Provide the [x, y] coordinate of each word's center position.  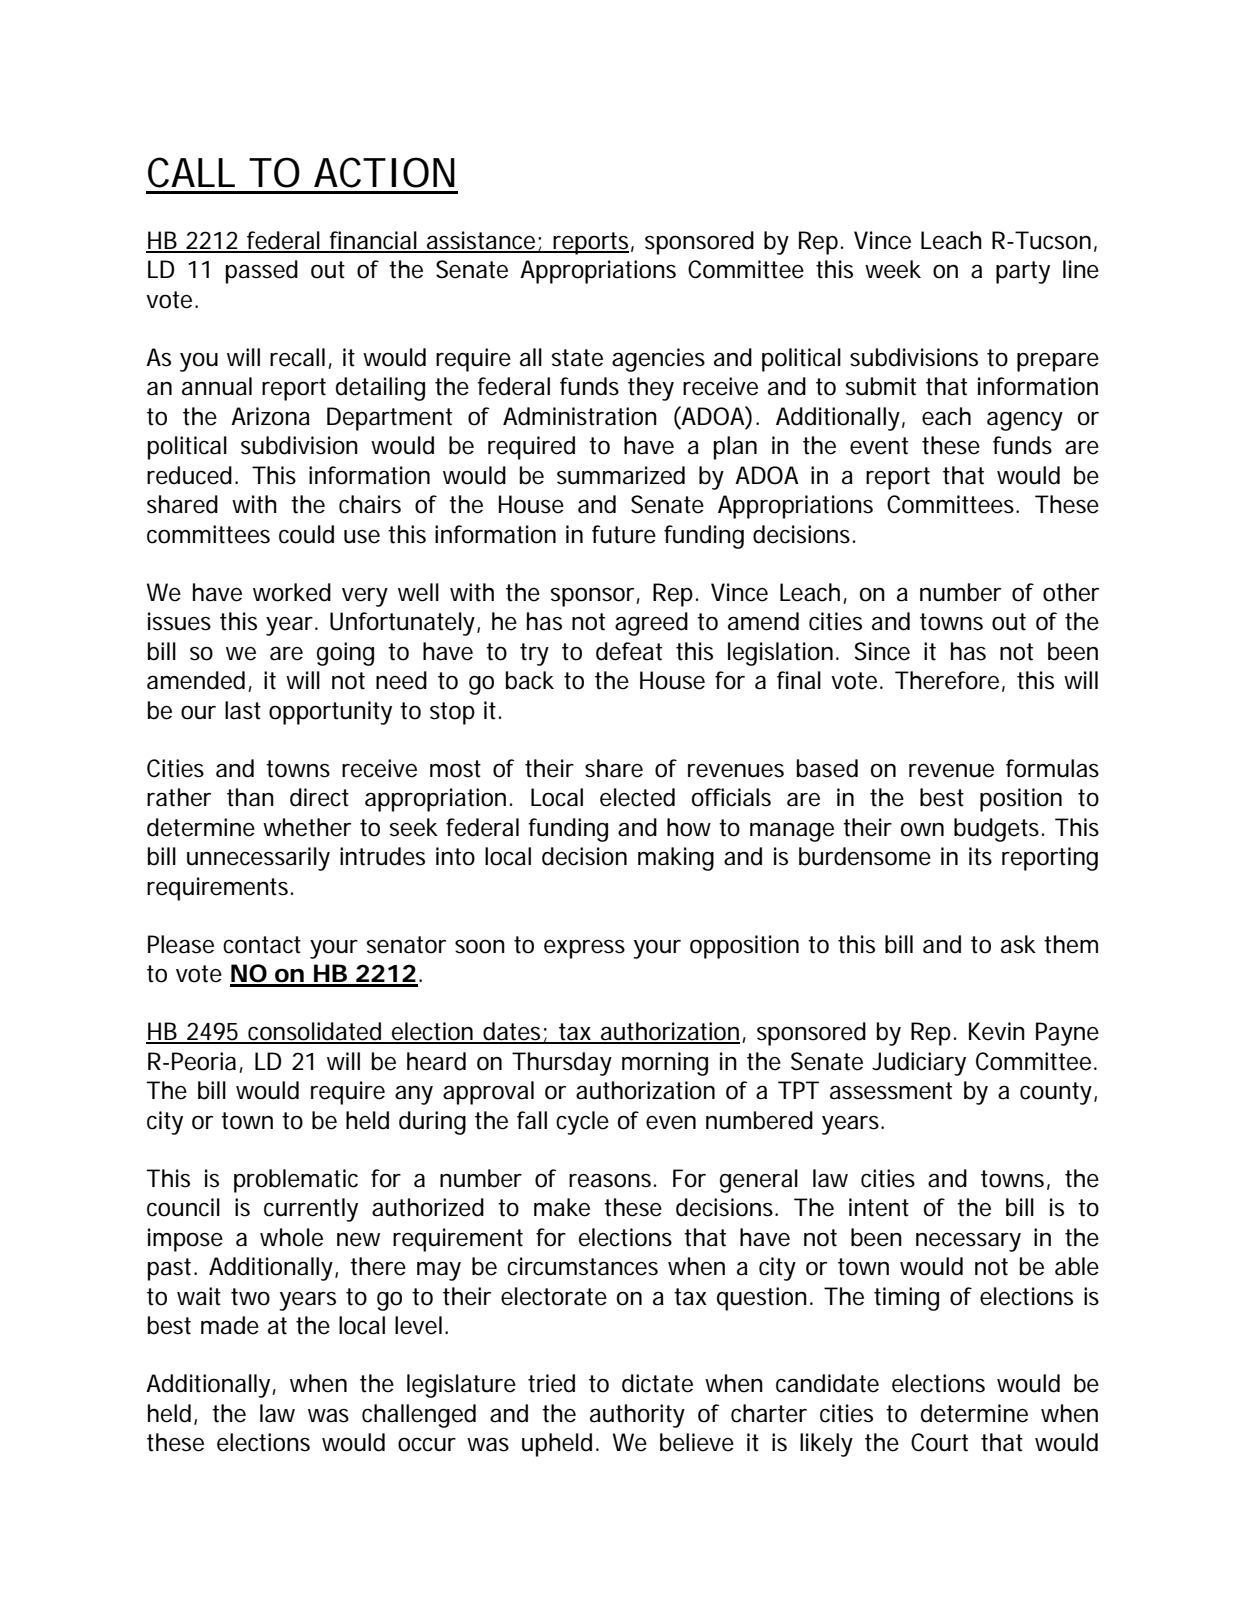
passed [262, 272]
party [1023, 272]
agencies [658, 360]
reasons [612, 1180]
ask [1018, 944]
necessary [968, 1242]
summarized [621, 475]
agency [1025, 421]
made [230, 1325]
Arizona [270, 416]
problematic [296, 1181]
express [584, 949]
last [243, 710]
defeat [629, 651]
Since [882, 651]
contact [262, 945]
